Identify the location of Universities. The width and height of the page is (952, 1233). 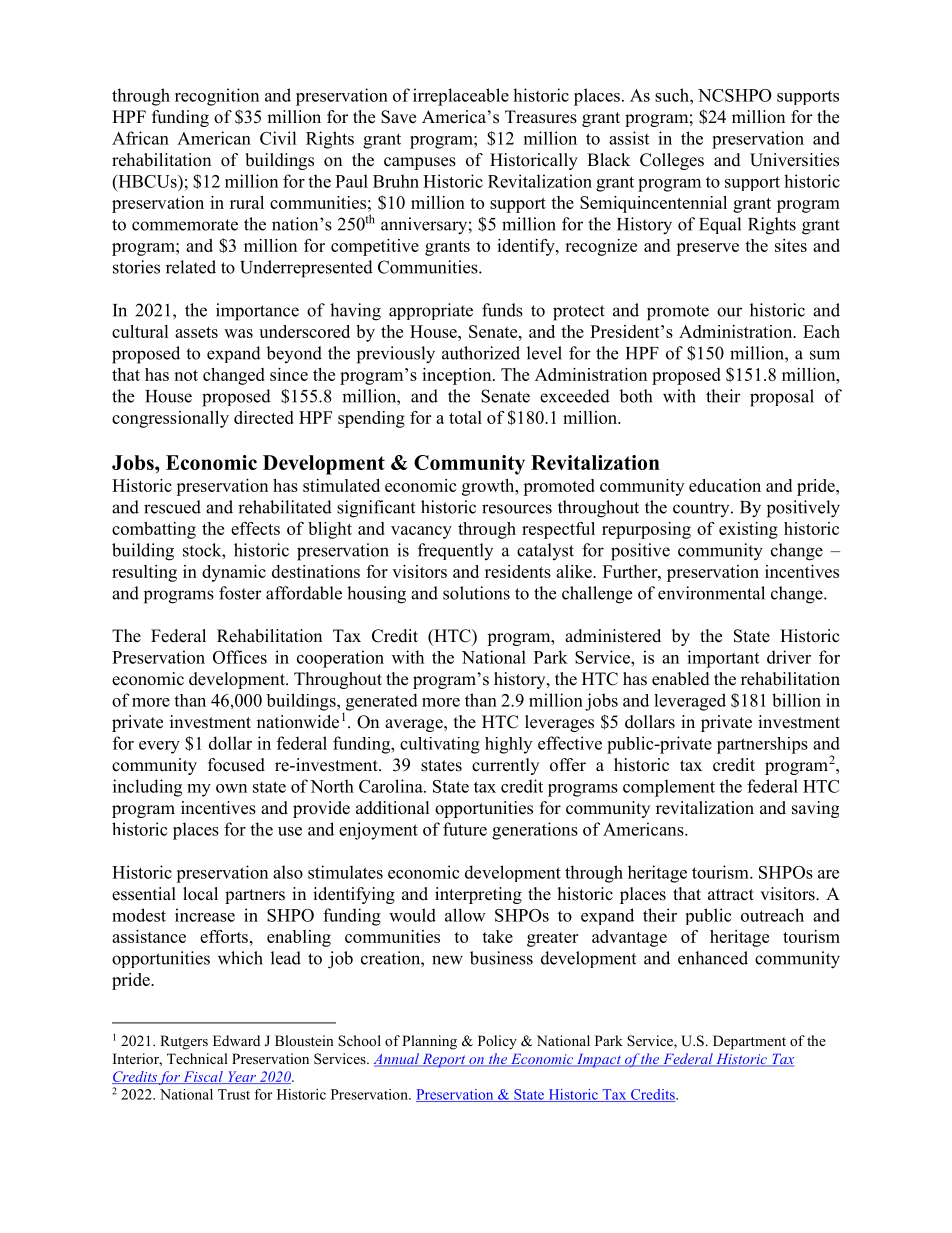
(794, 160).
